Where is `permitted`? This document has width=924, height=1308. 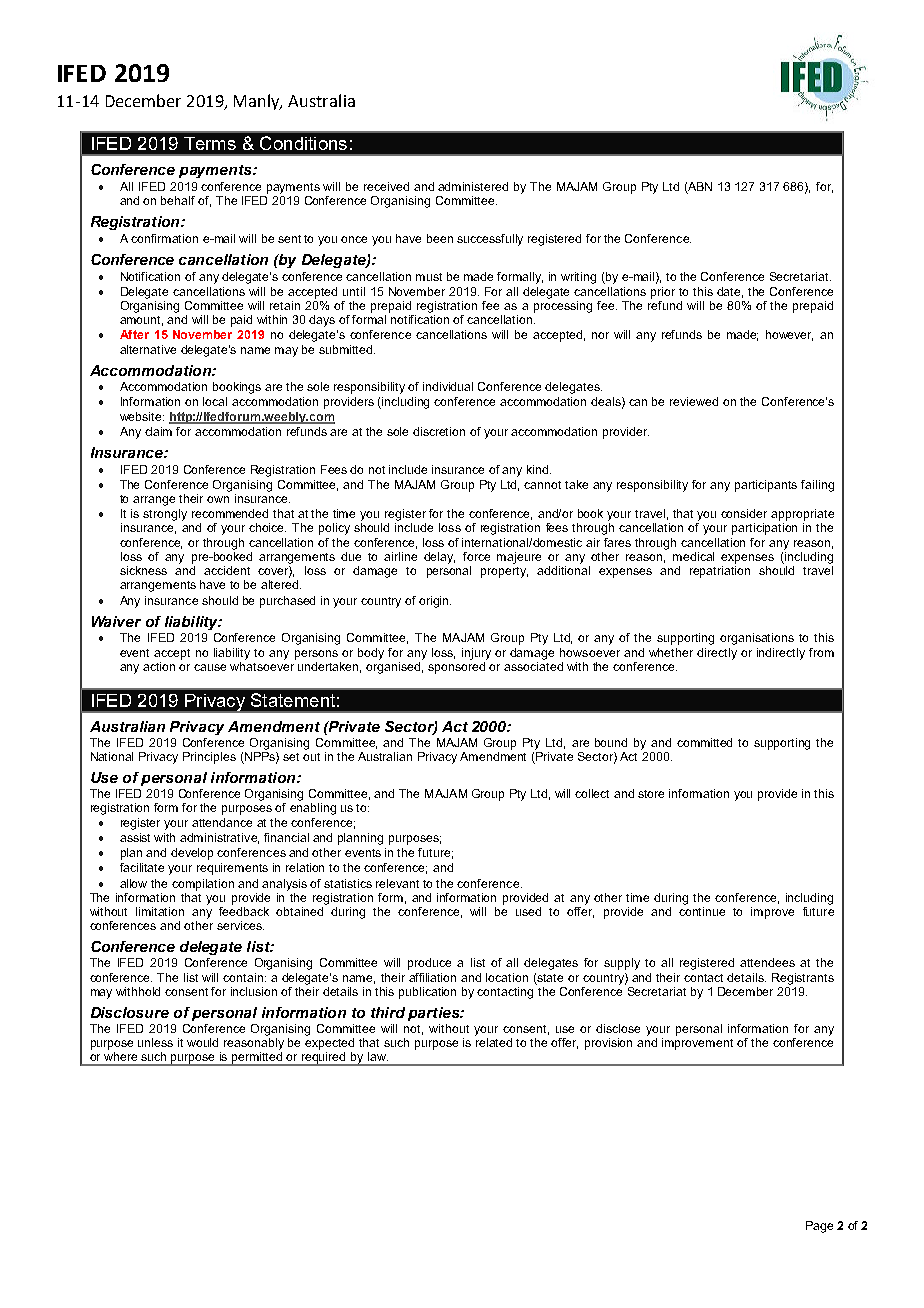 permitted is located at coordinates (257, 1059).
